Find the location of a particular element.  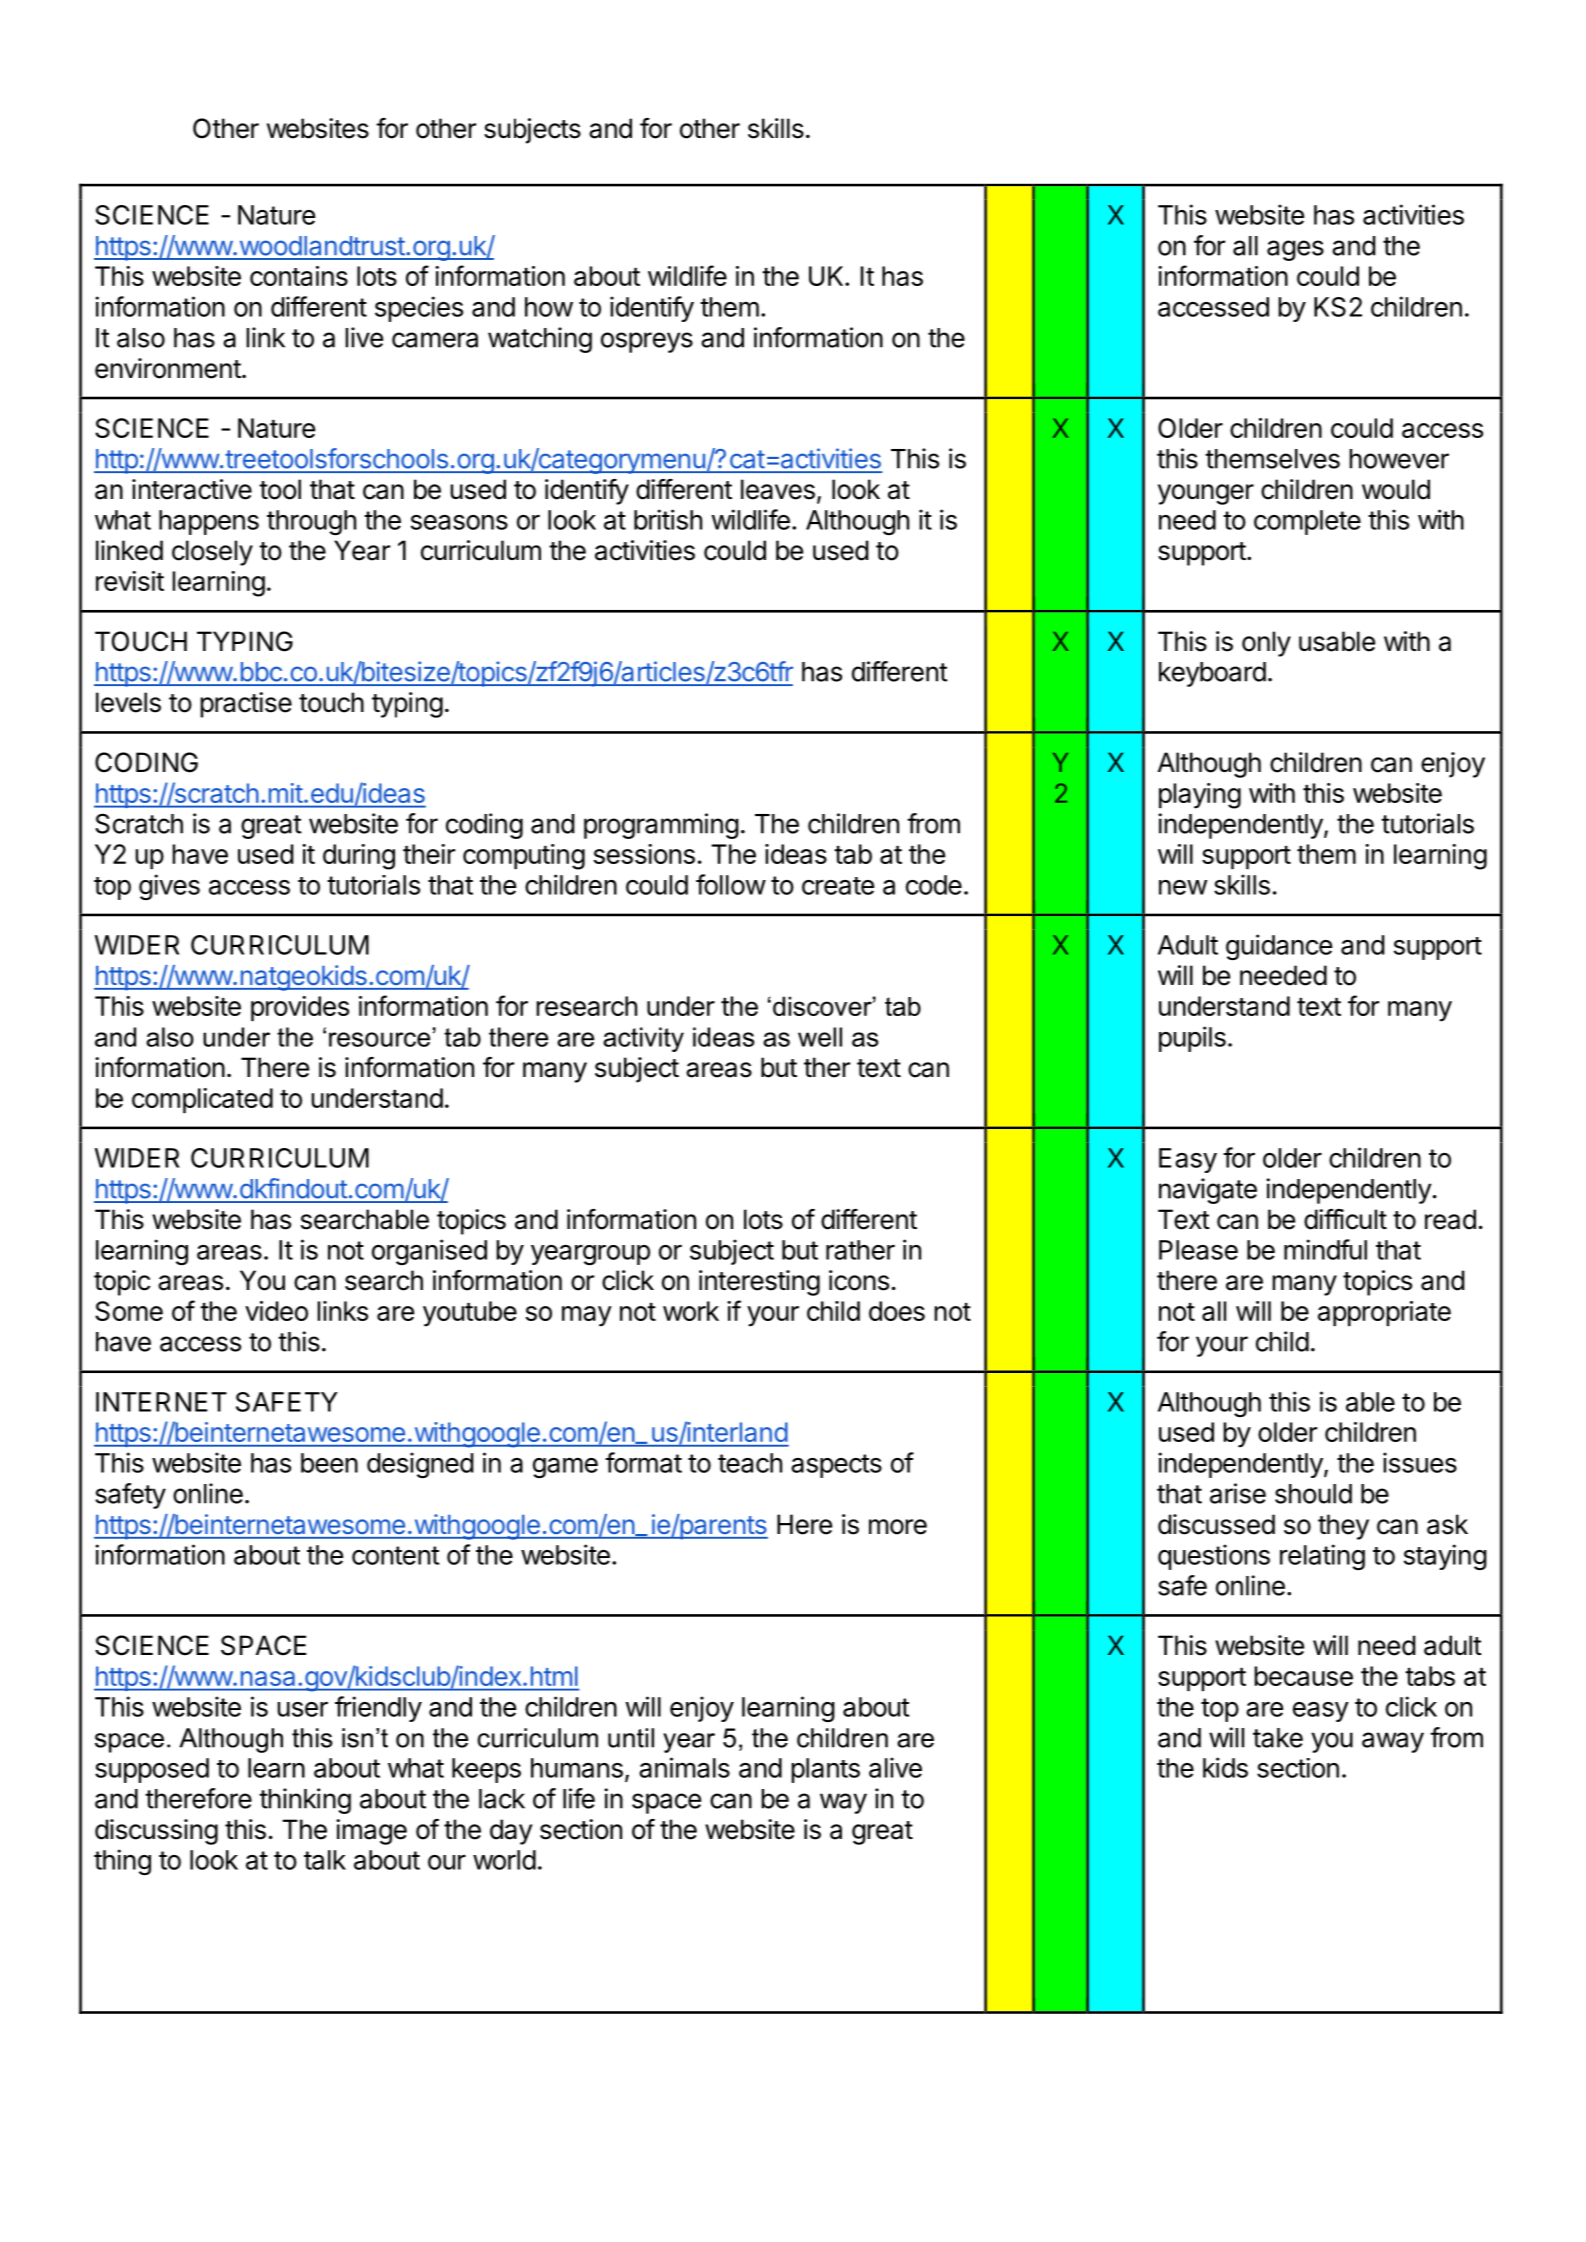

programming is located at coordinates (661, 826).
